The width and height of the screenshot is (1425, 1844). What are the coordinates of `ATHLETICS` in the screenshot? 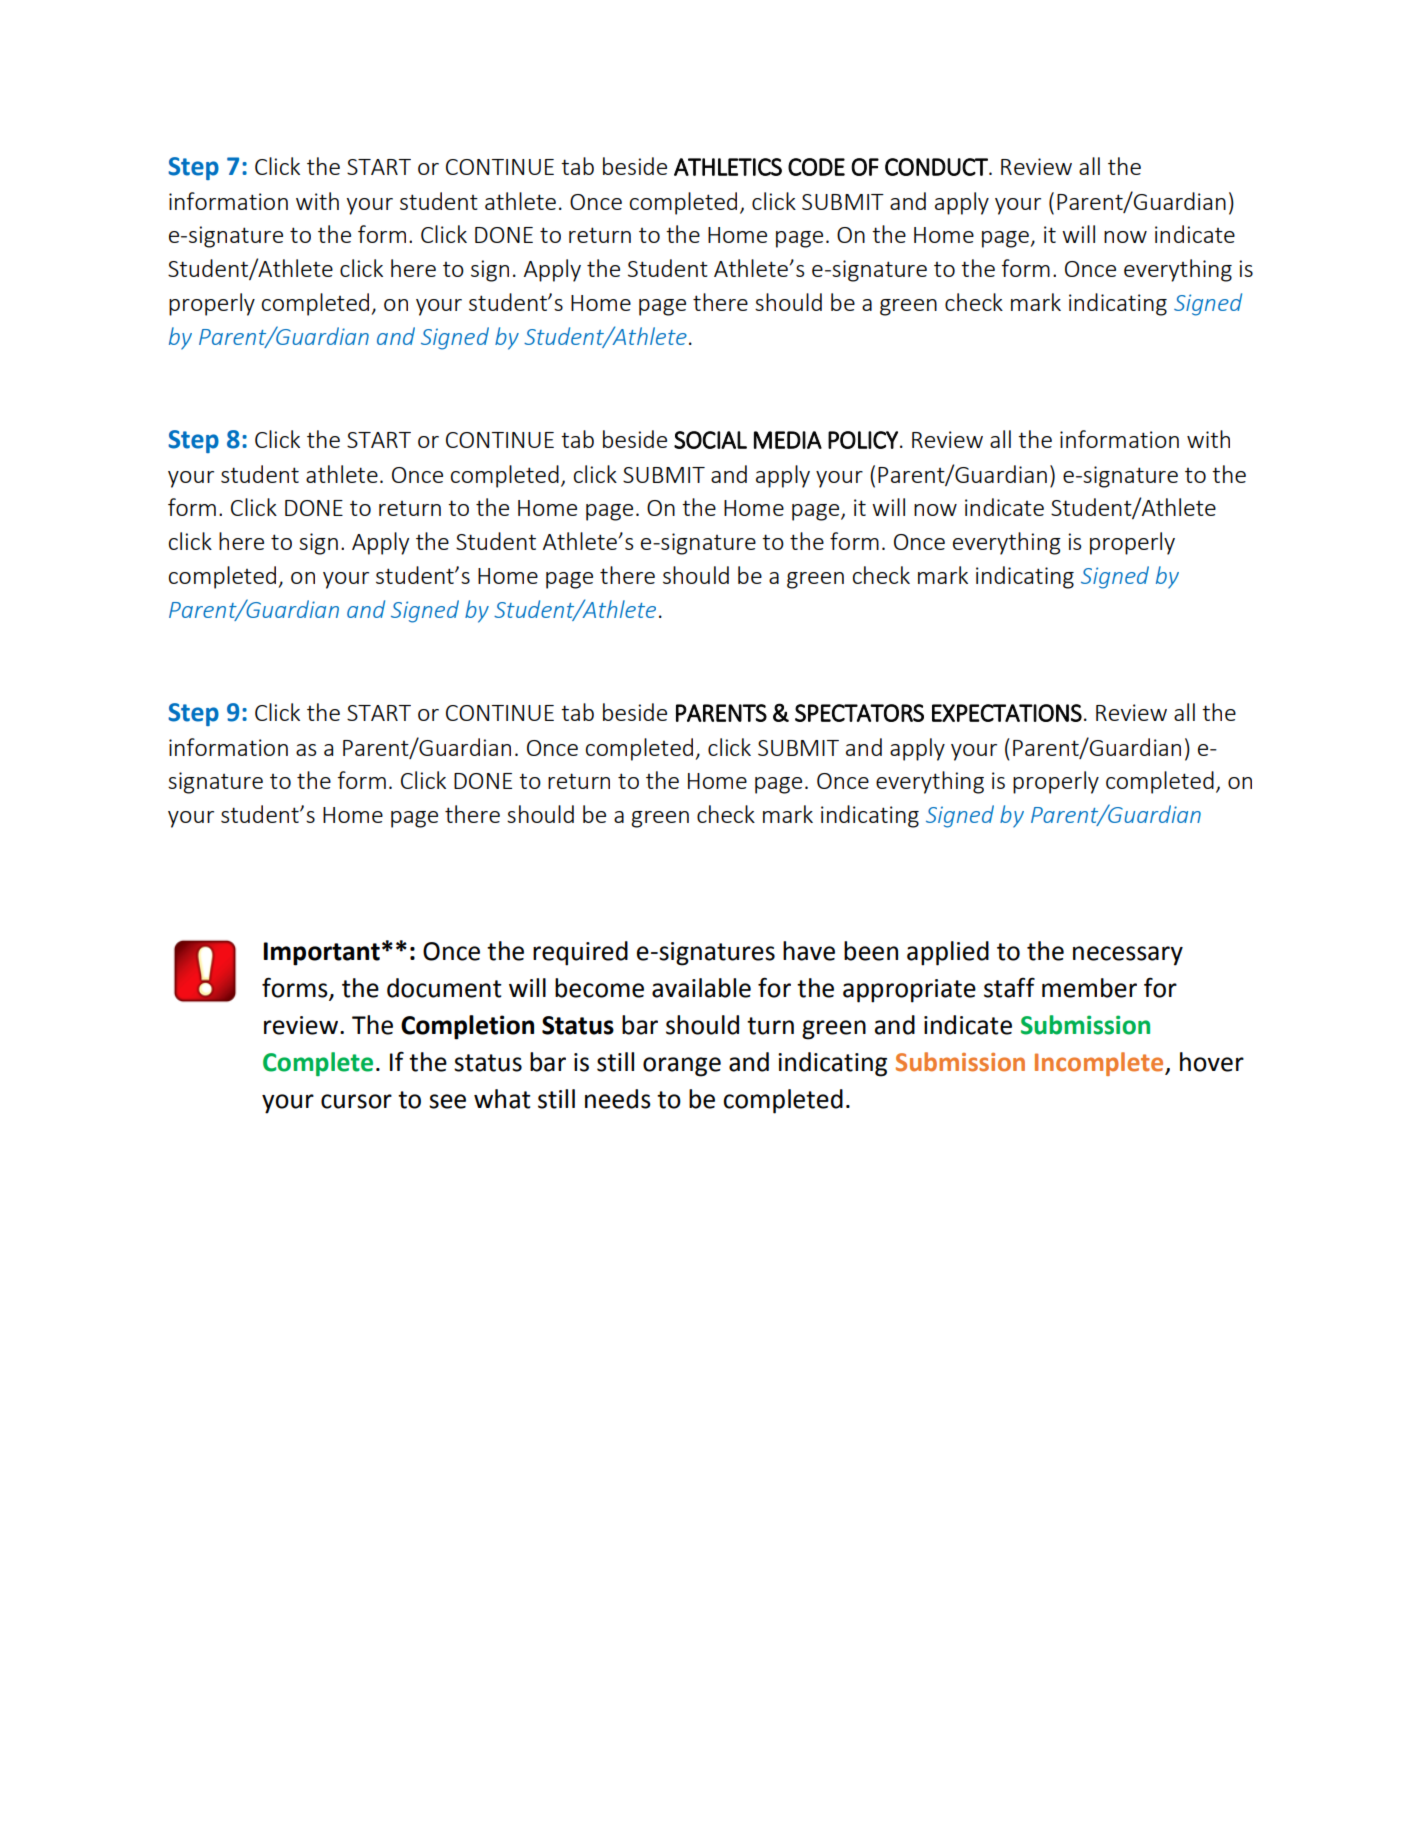 It's located at (728, 167).
